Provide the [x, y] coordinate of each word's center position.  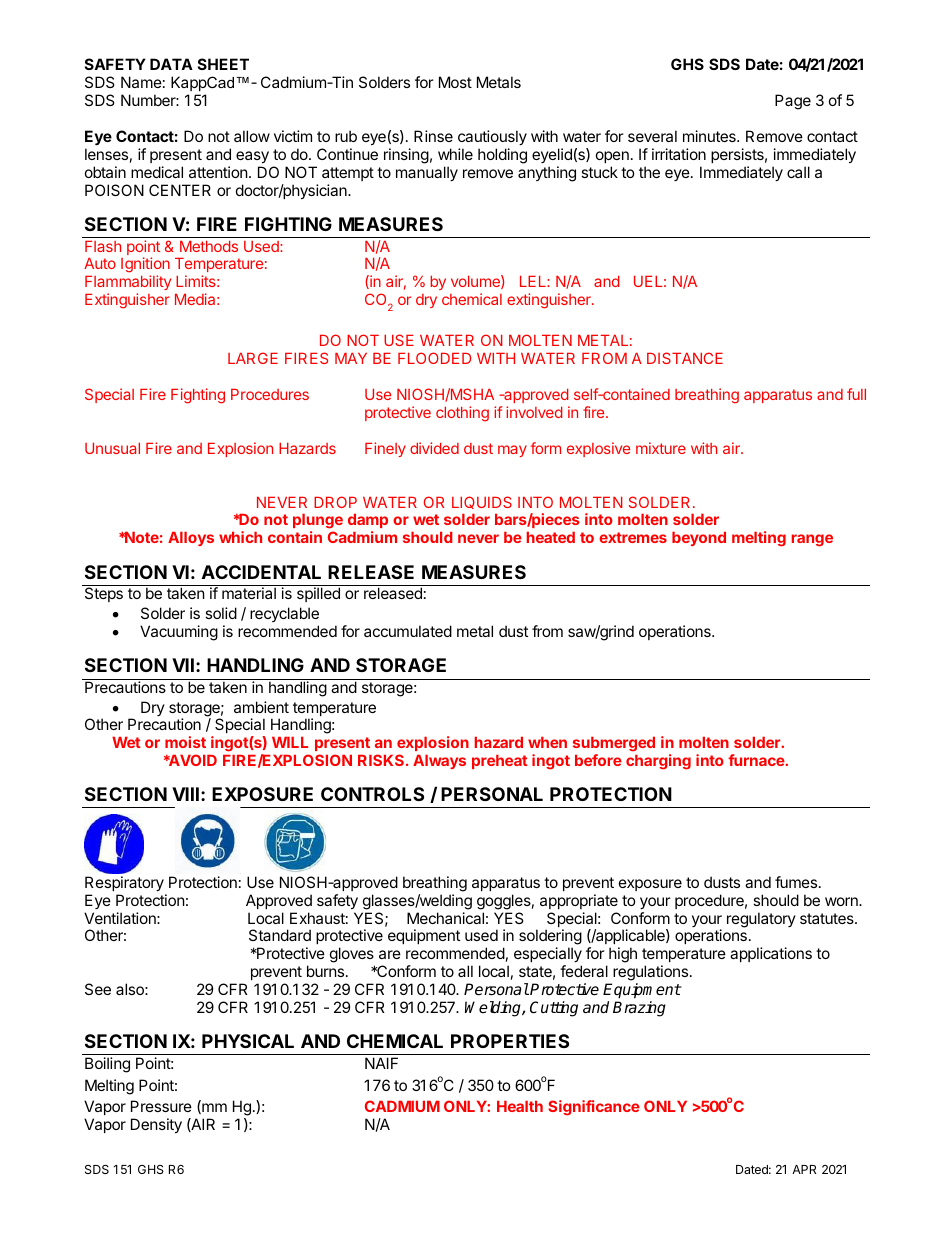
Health [520, 1106]
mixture [661, 448]
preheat [500, 762]
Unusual [112, 448]
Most [455, 82]
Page [793, 102]
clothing [462, 414]
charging [658, 762]
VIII [185, 794]
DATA [171, 64]
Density [156, 1125]
